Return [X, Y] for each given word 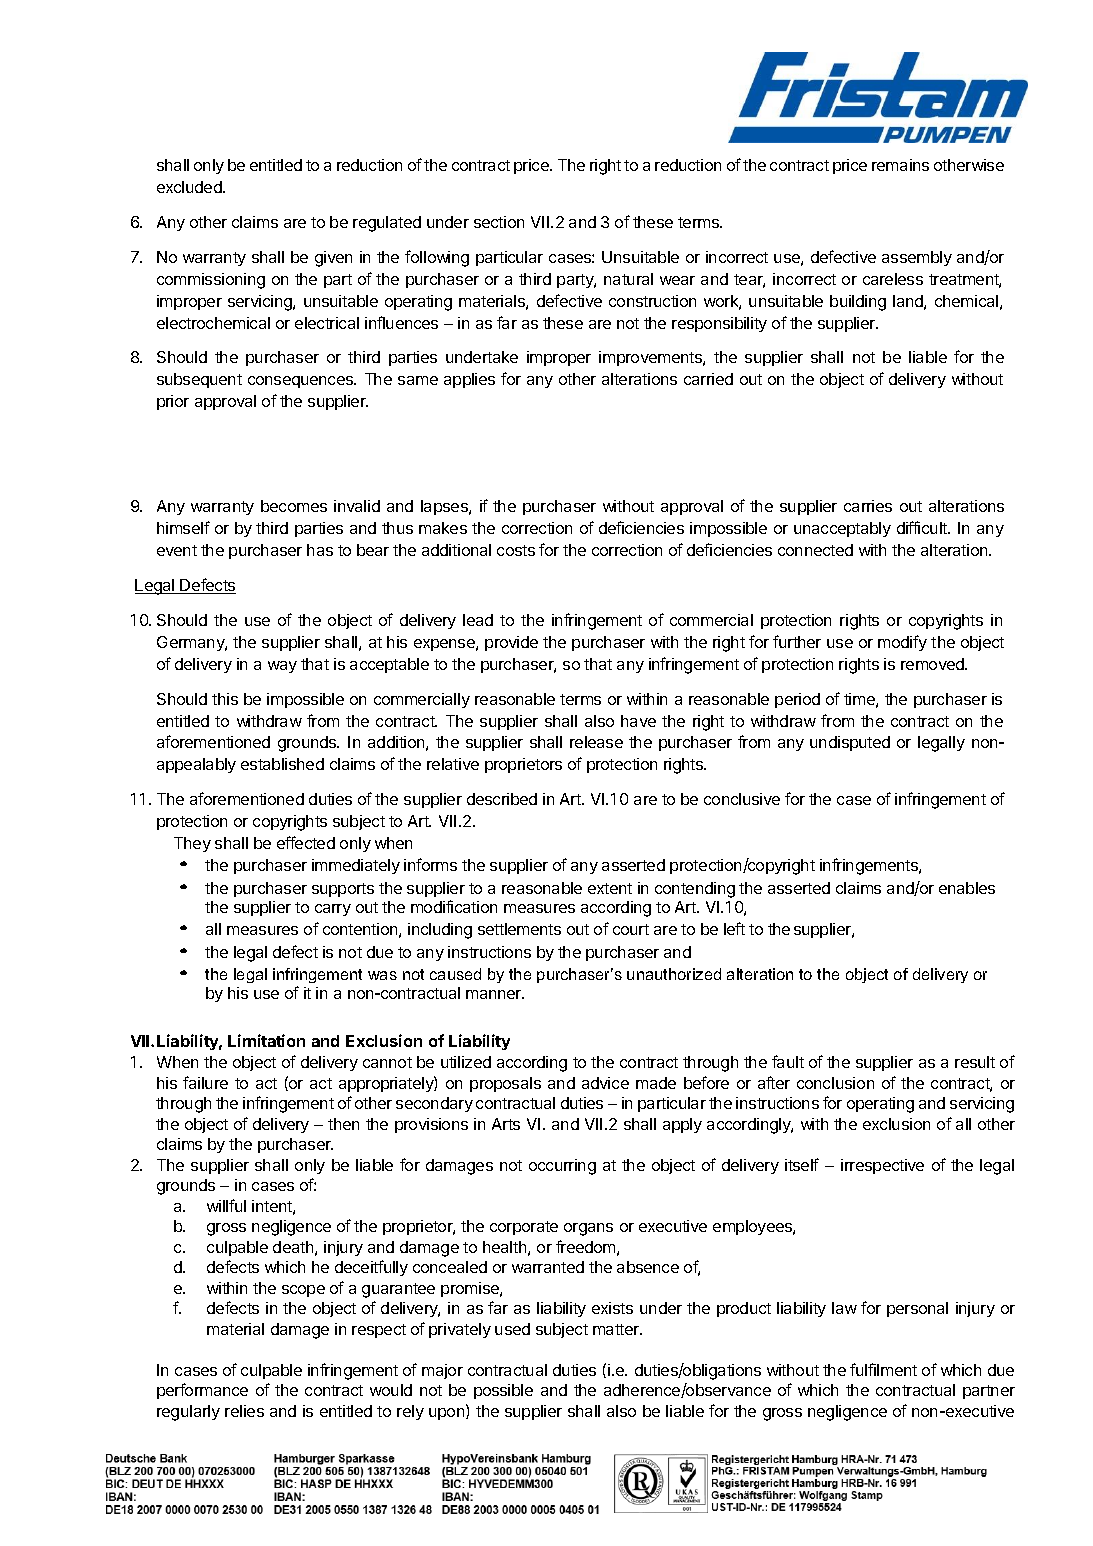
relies [244, 1411]
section [499, 222]
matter [617, 1329]
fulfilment [883, 1369]
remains [900, 165]
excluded [190, 187]
